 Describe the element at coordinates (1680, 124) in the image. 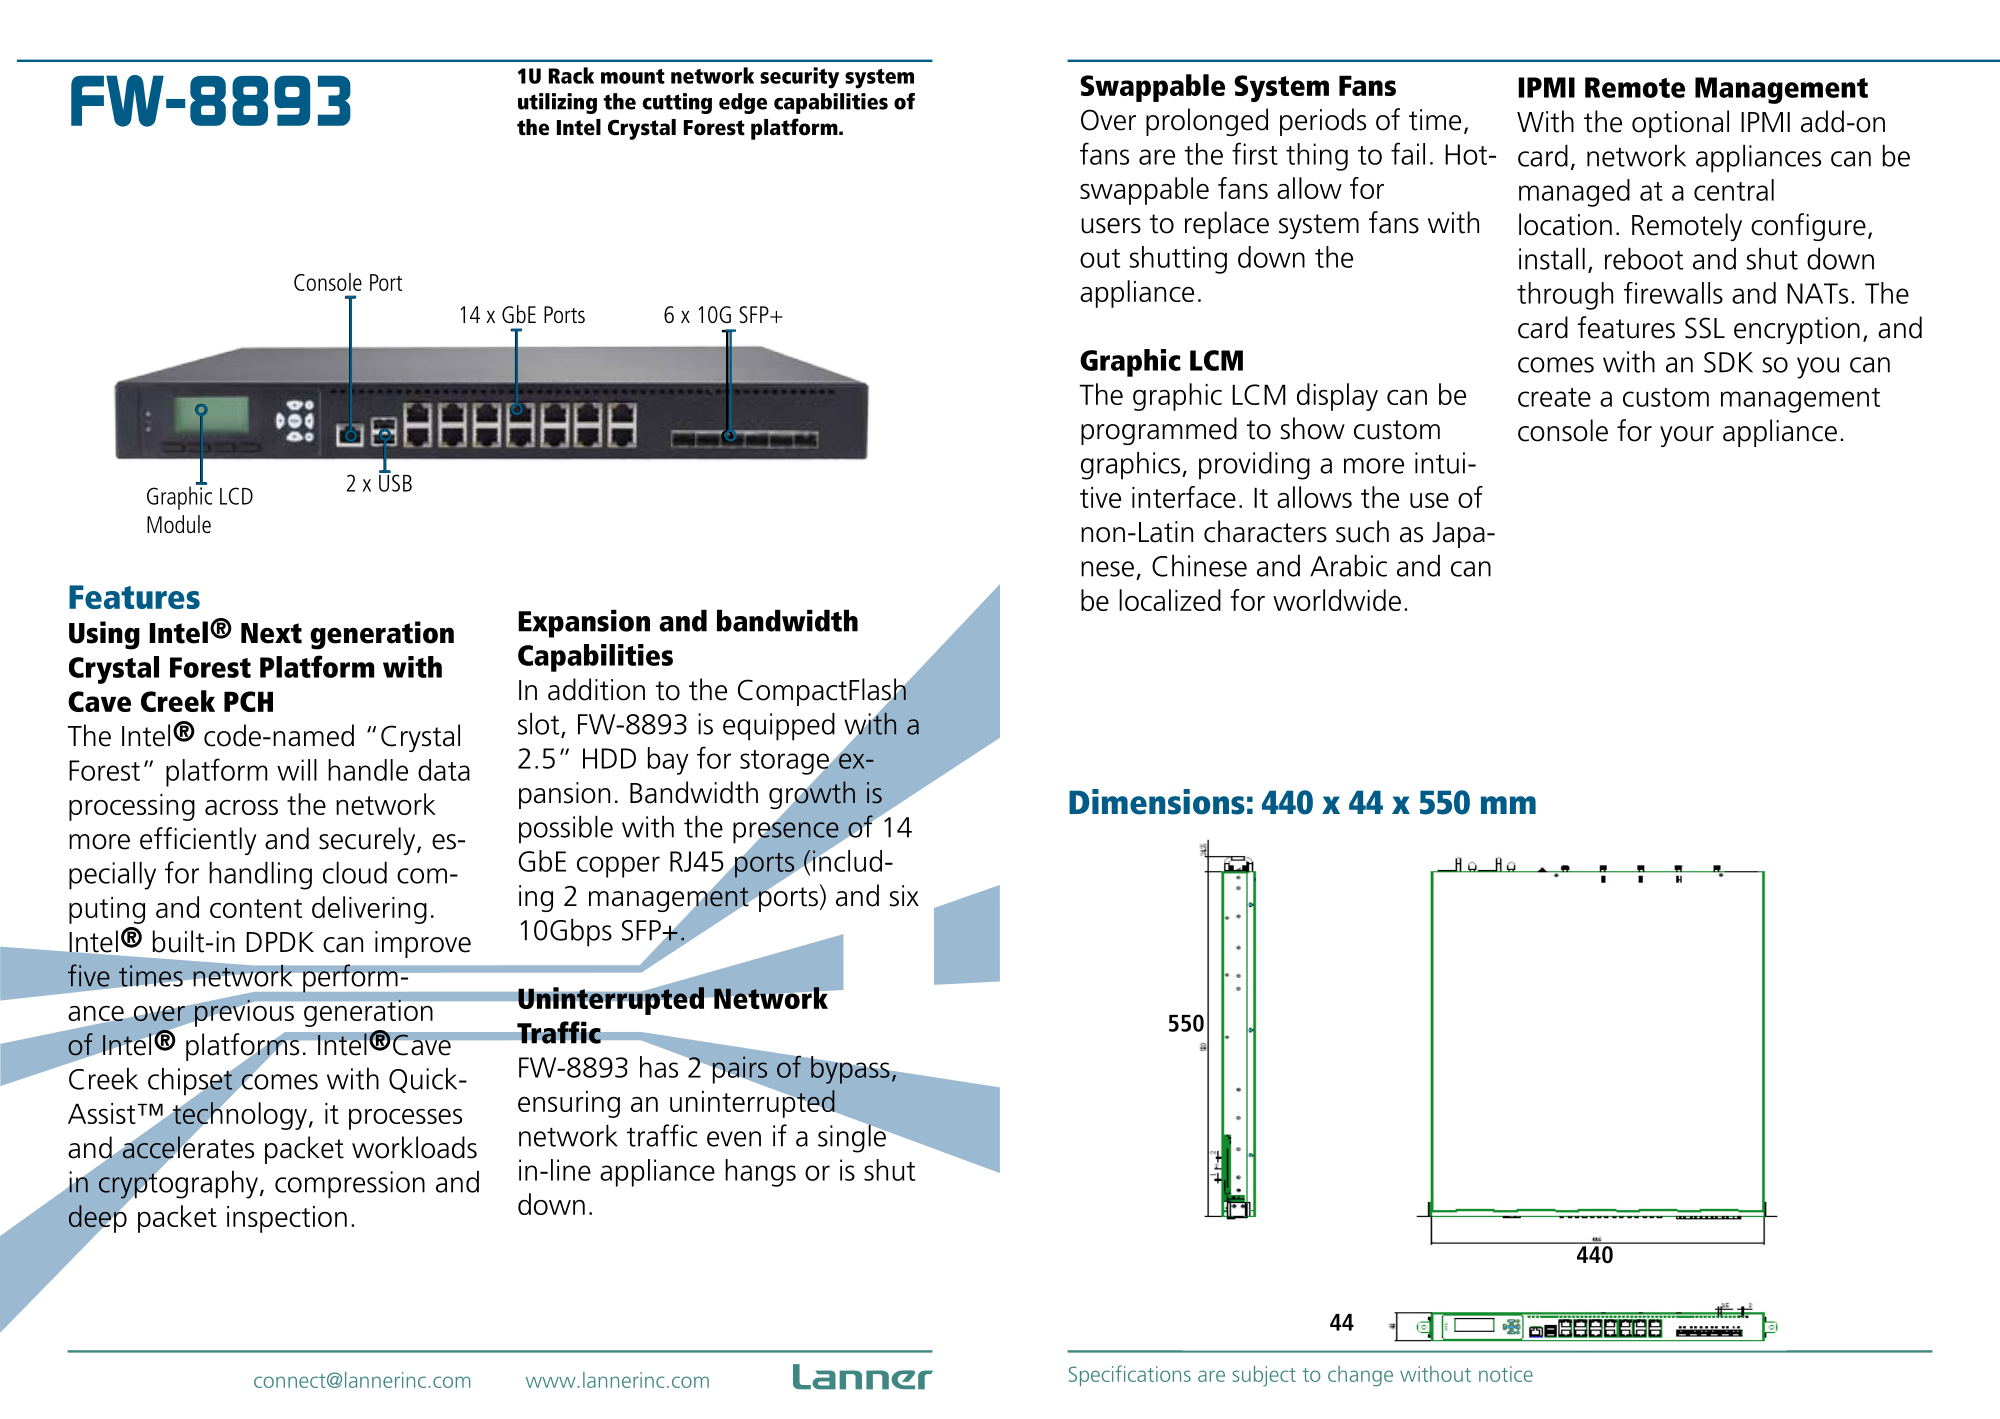

I see `optional` at that location.
